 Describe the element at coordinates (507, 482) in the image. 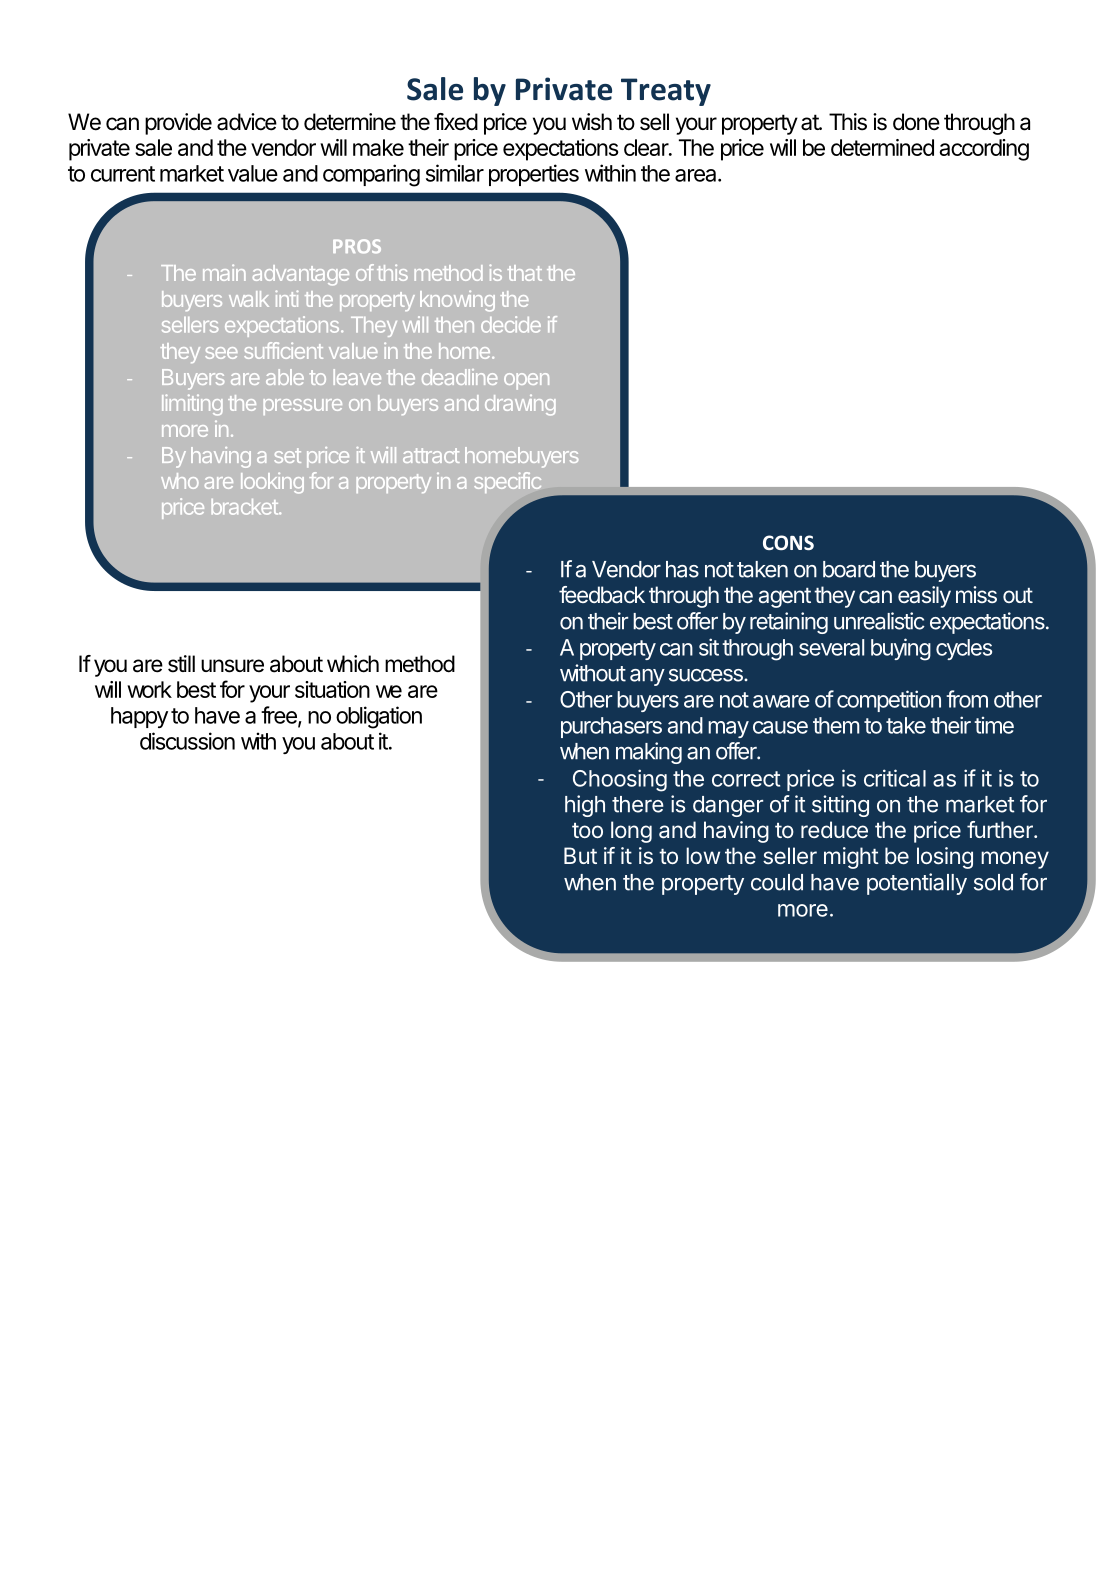

I see `specific` at that location.
